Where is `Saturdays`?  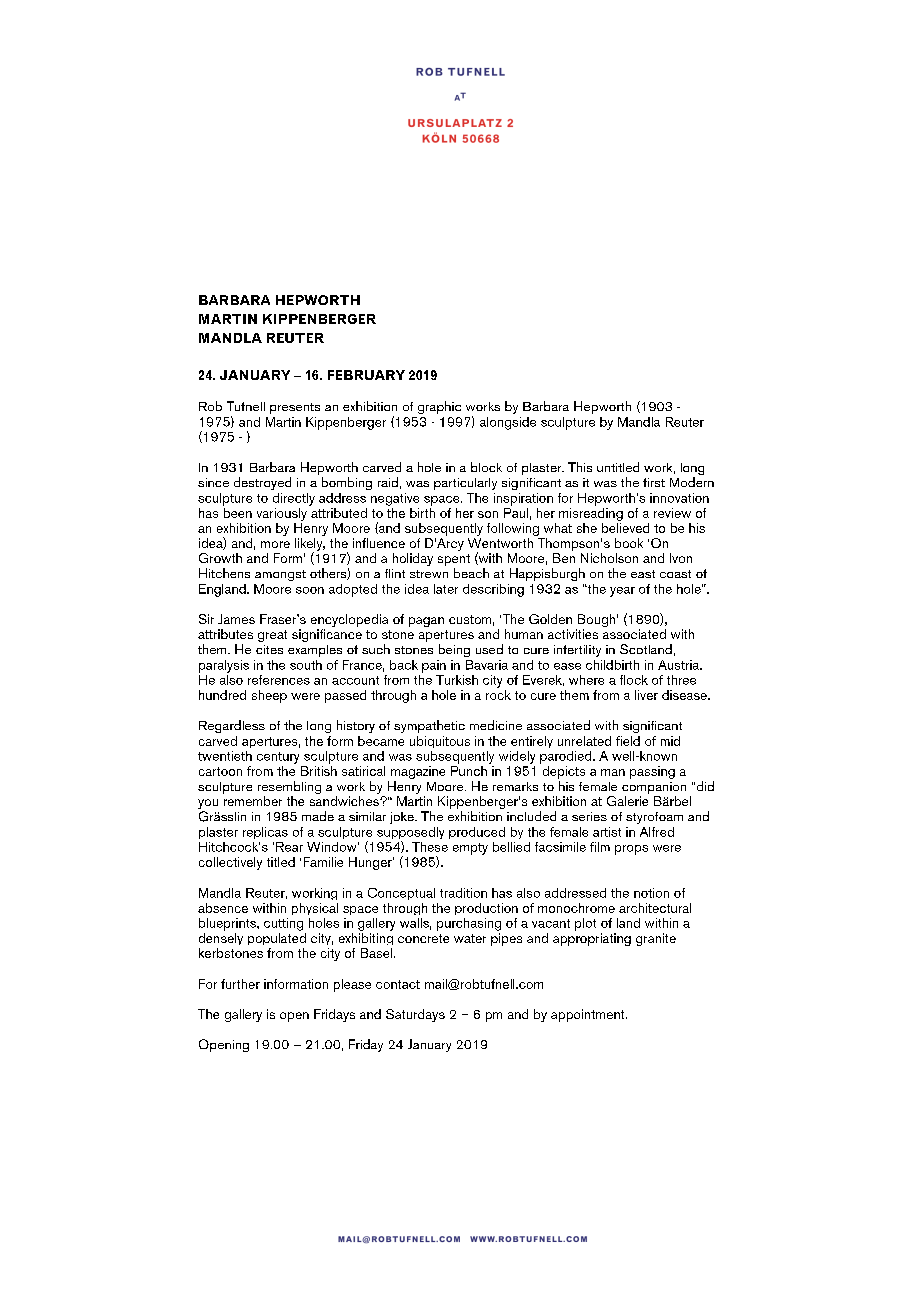 Saturdays is located at coordinates (415, 1015).
